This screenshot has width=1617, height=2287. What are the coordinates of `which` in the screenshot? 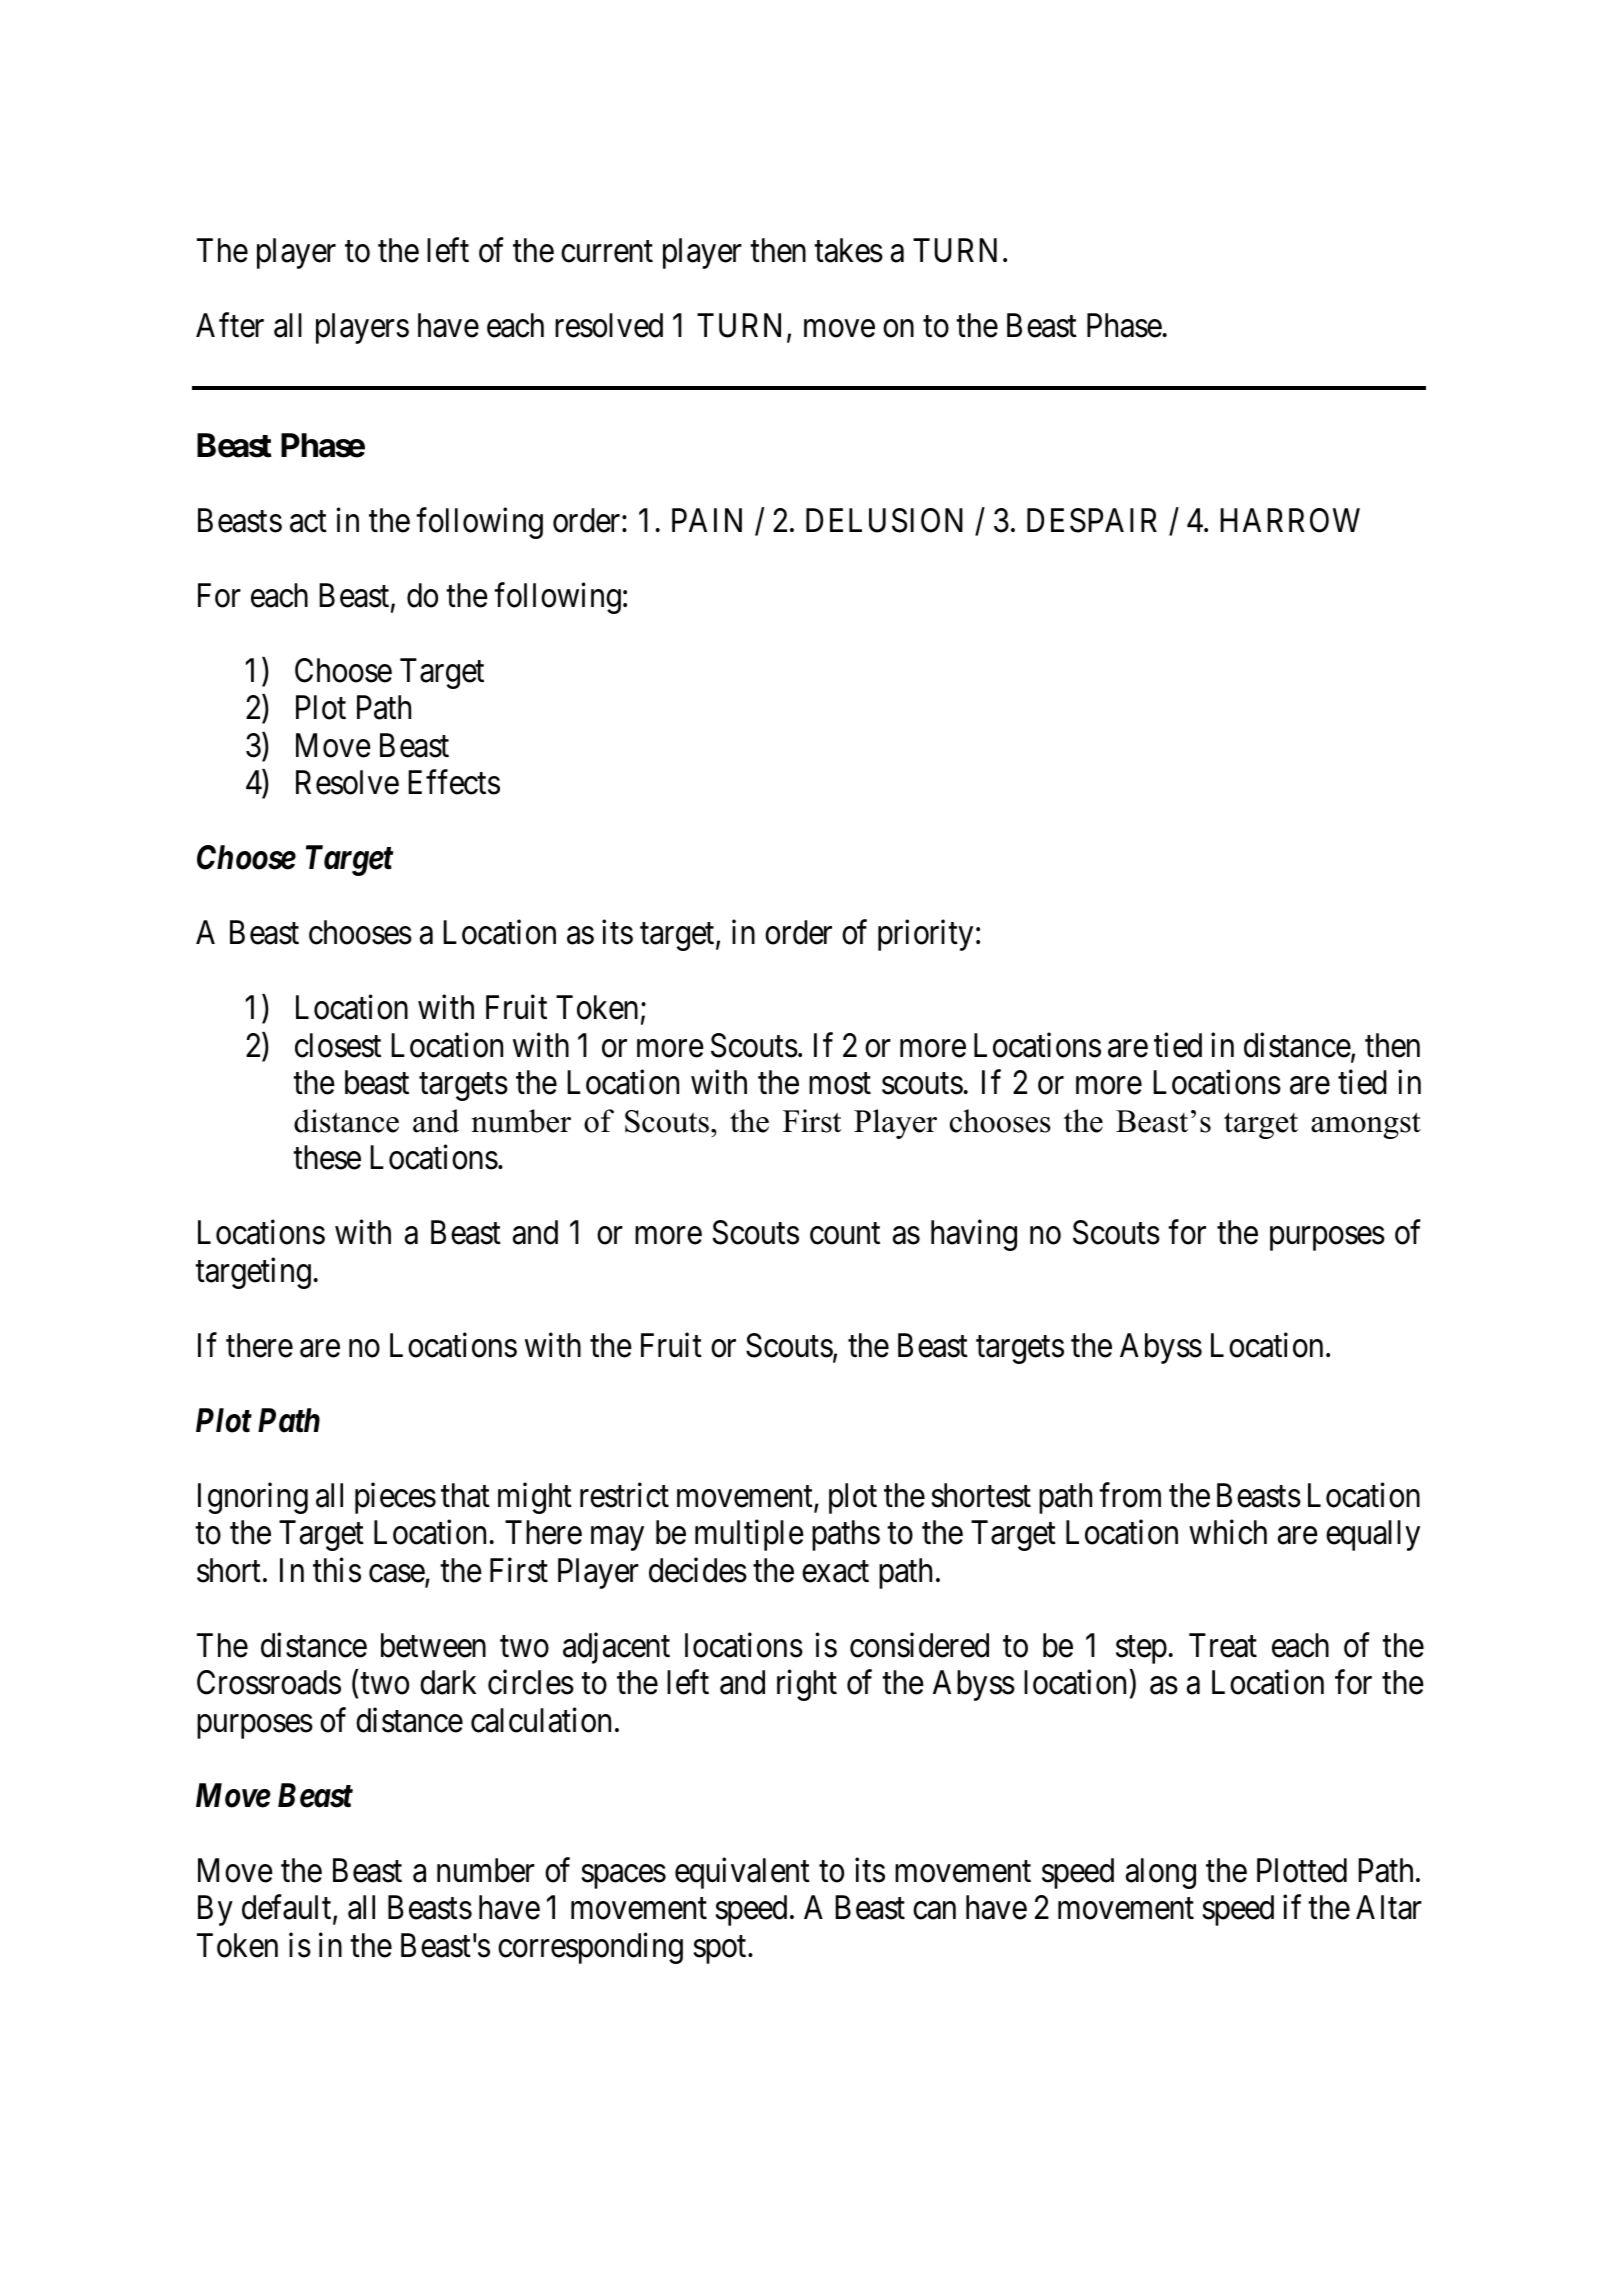 It's located at (1228, 1532).
